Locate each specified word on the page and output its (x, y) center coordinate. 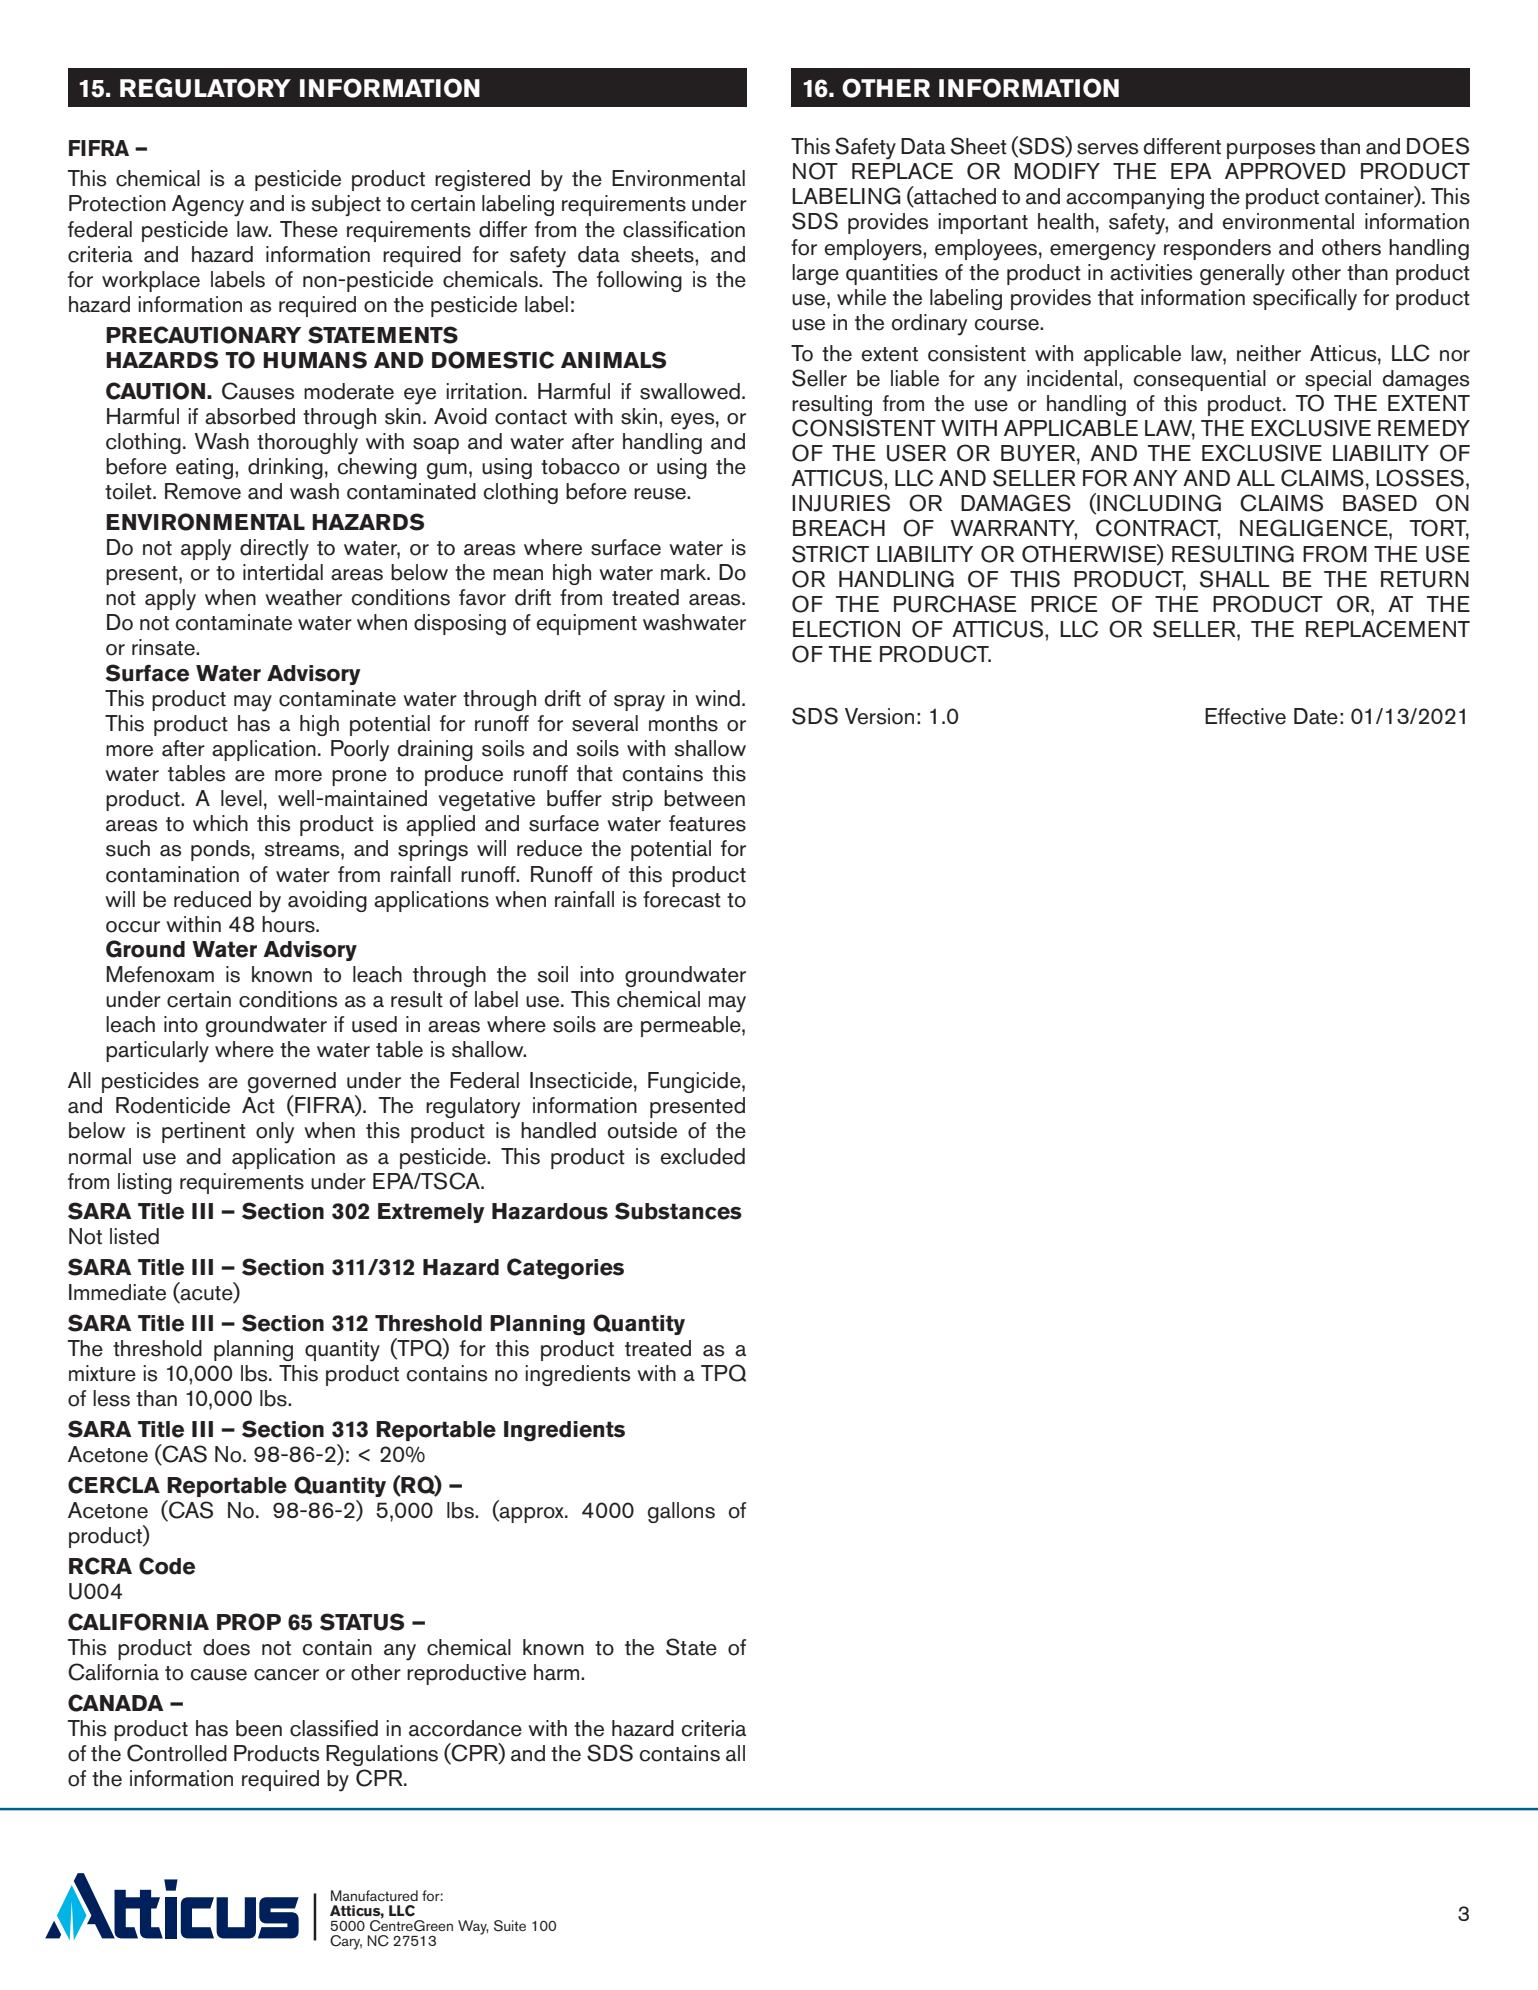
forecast (682, 899)
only (275, 1133)
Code (167, 1566)
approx (532, 1515)
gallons (681, 1512)
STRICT (830, 554)
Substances (678, 1211)
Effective (1245, 716)
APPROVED (1285, 171)
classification (684, 229)
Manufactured (374, 1895)
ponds (221, 850)
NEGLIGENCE (1315, 528)
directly (274, 550)
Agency (208, 206)
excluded (703, 1156)
